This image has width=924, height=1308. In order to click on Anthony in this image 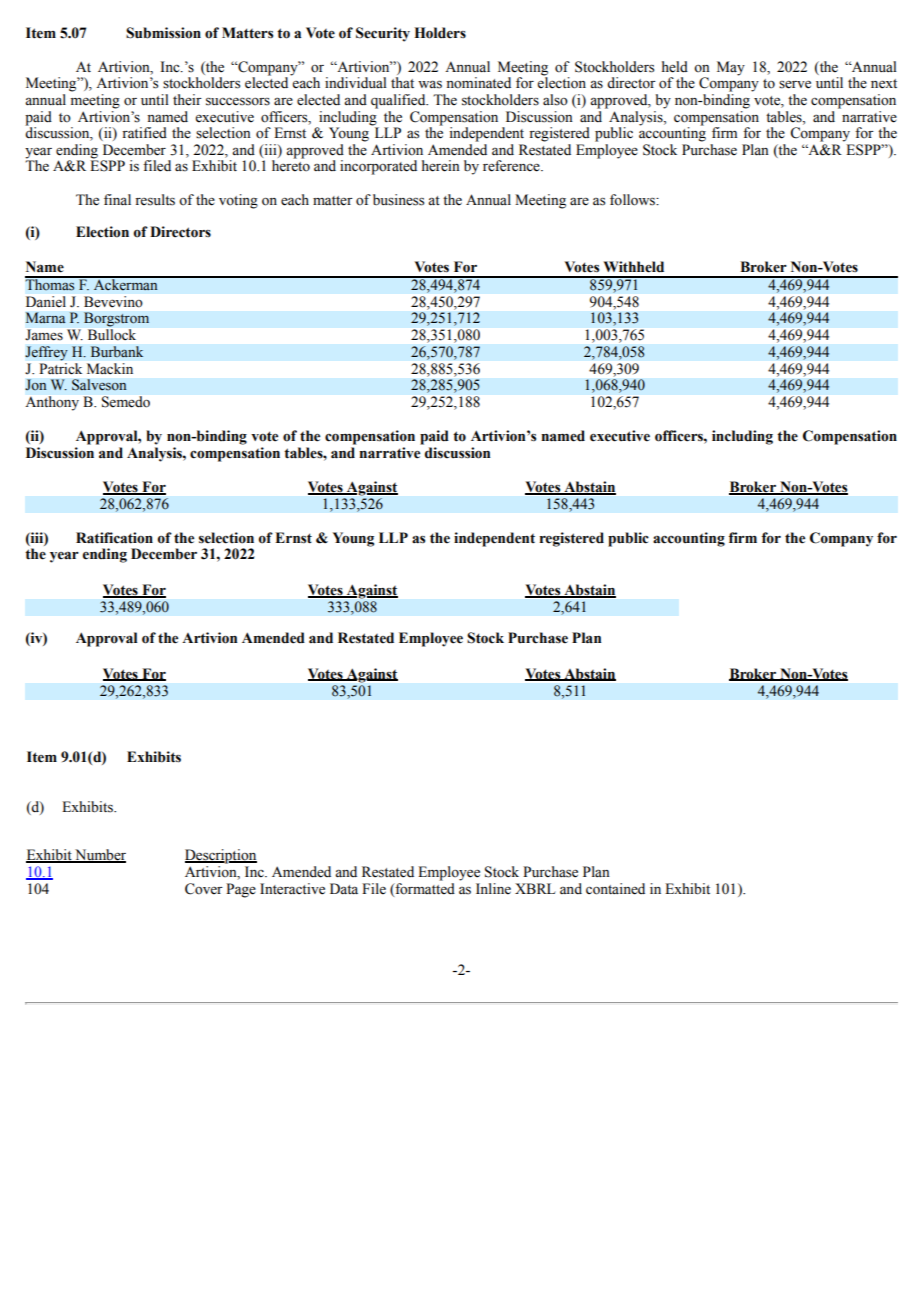, I will do `click(52, 403)`.
